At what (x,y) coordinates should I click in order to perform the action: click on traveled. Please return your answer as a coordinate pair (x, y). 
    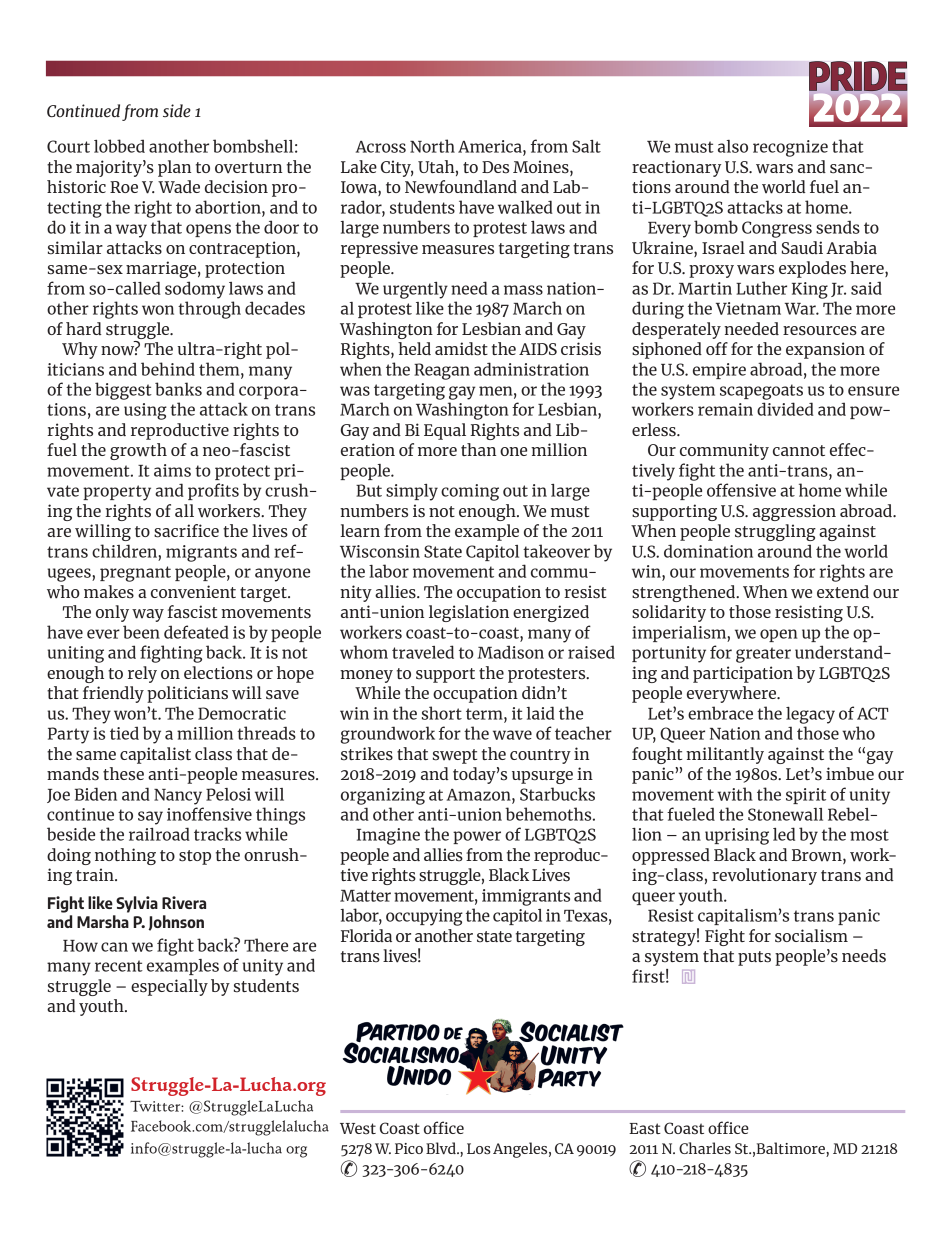
    Looking at the image, I should click on (423, 652).
